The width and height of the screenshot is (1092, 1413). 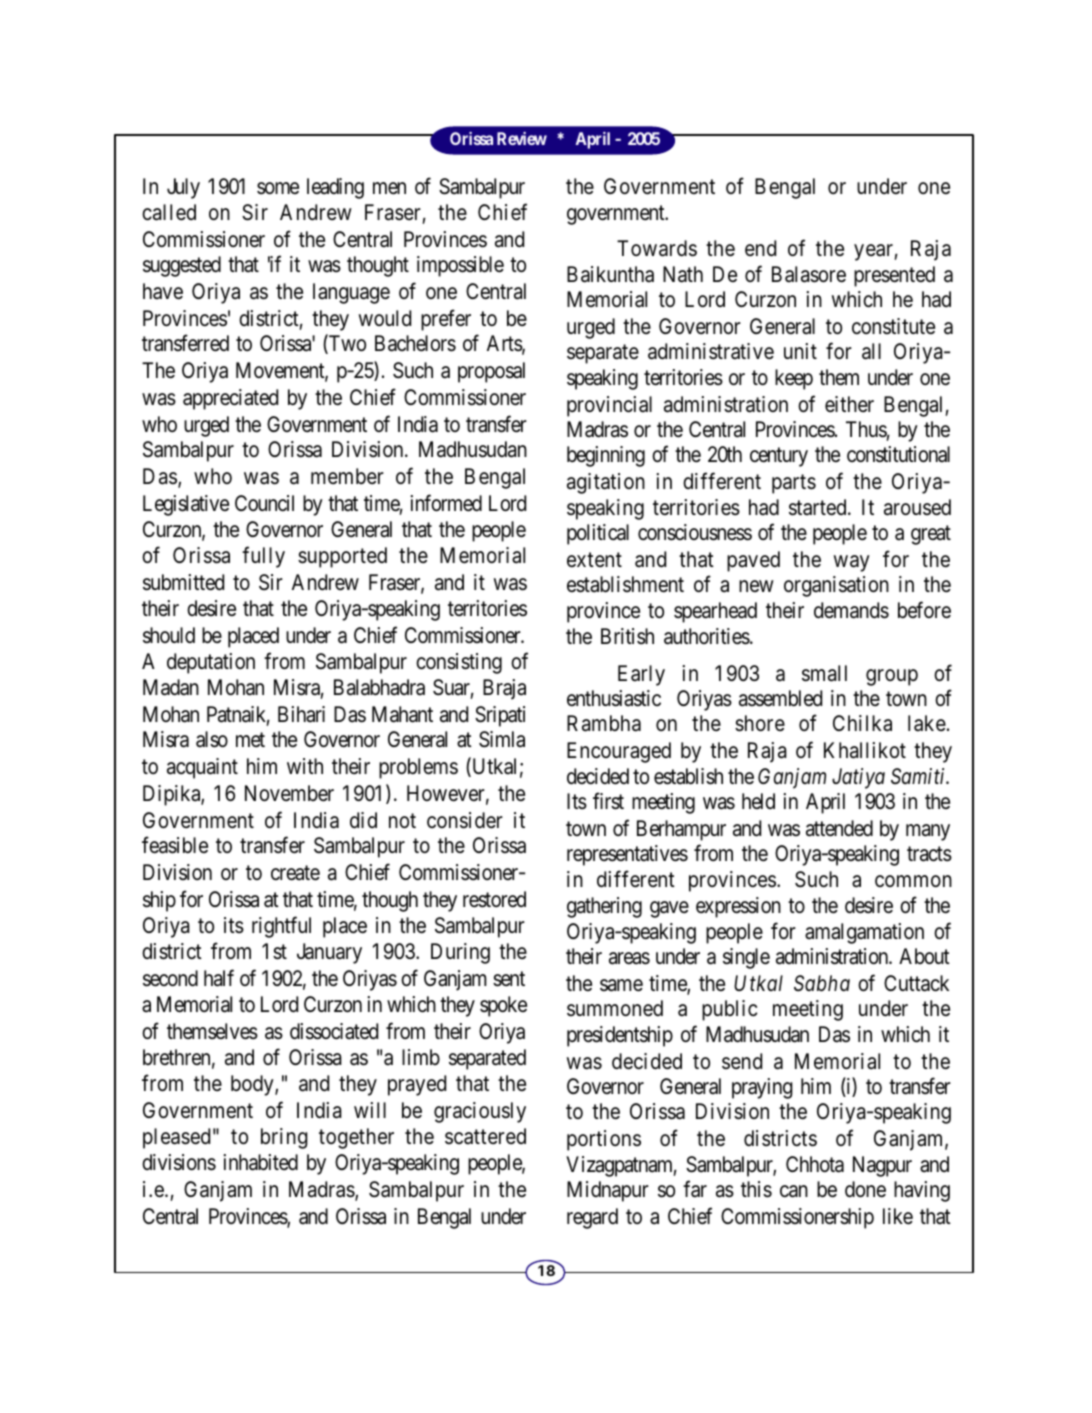 I want to click on Encouraged, so click(x=619, y=752).
